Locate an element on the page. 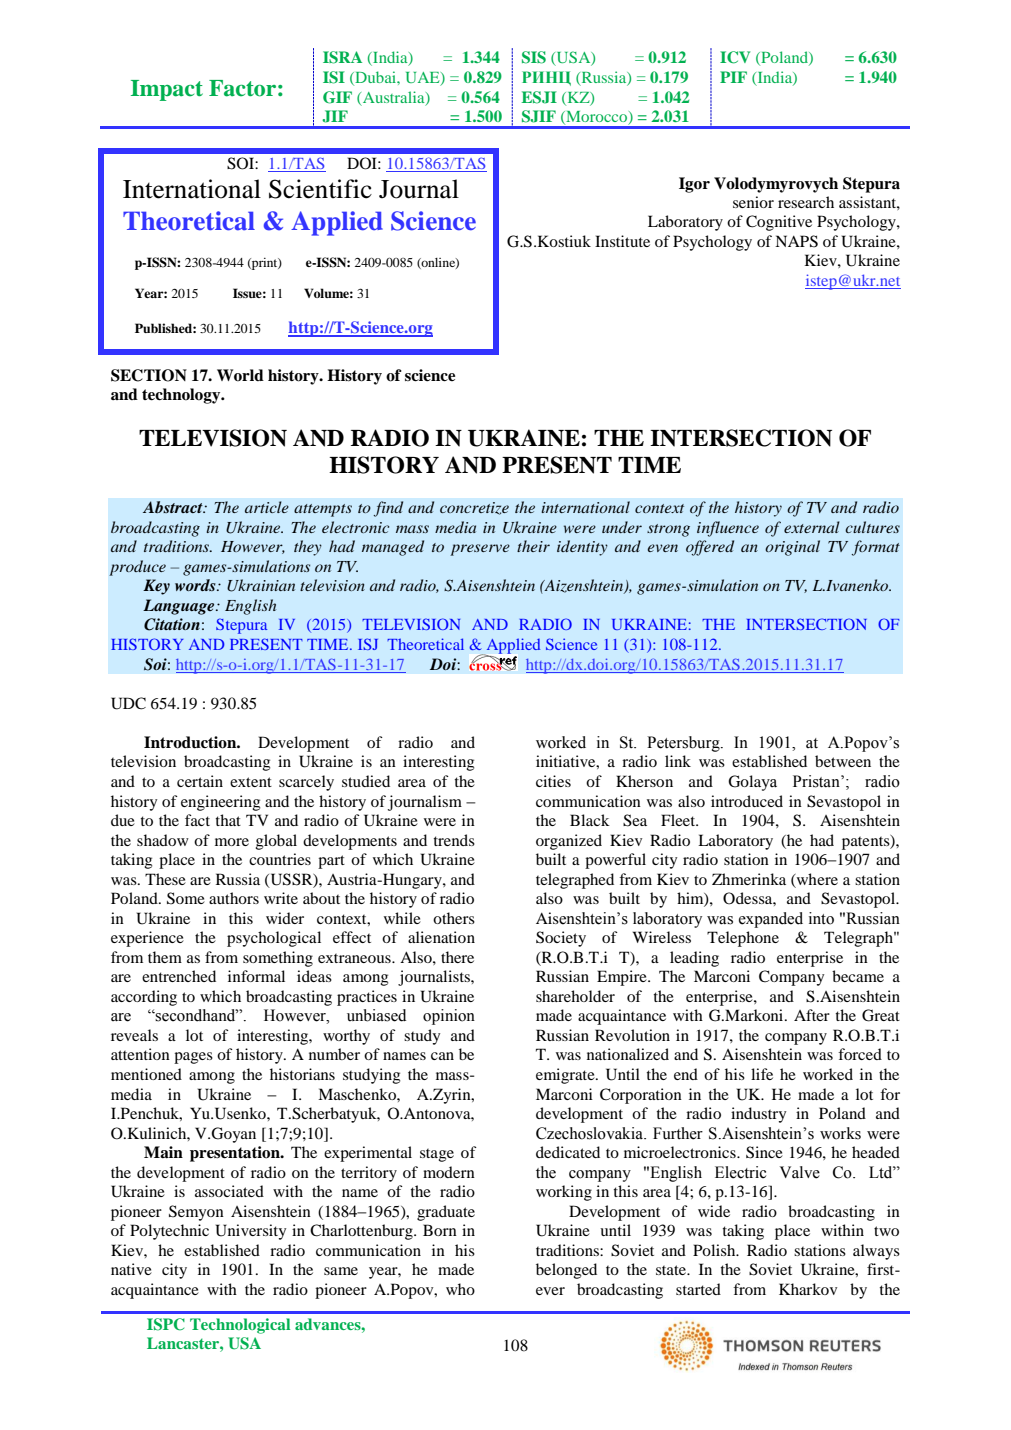 The image size is (1011, 1430). Technological is located at coordinates (240, 1326).
